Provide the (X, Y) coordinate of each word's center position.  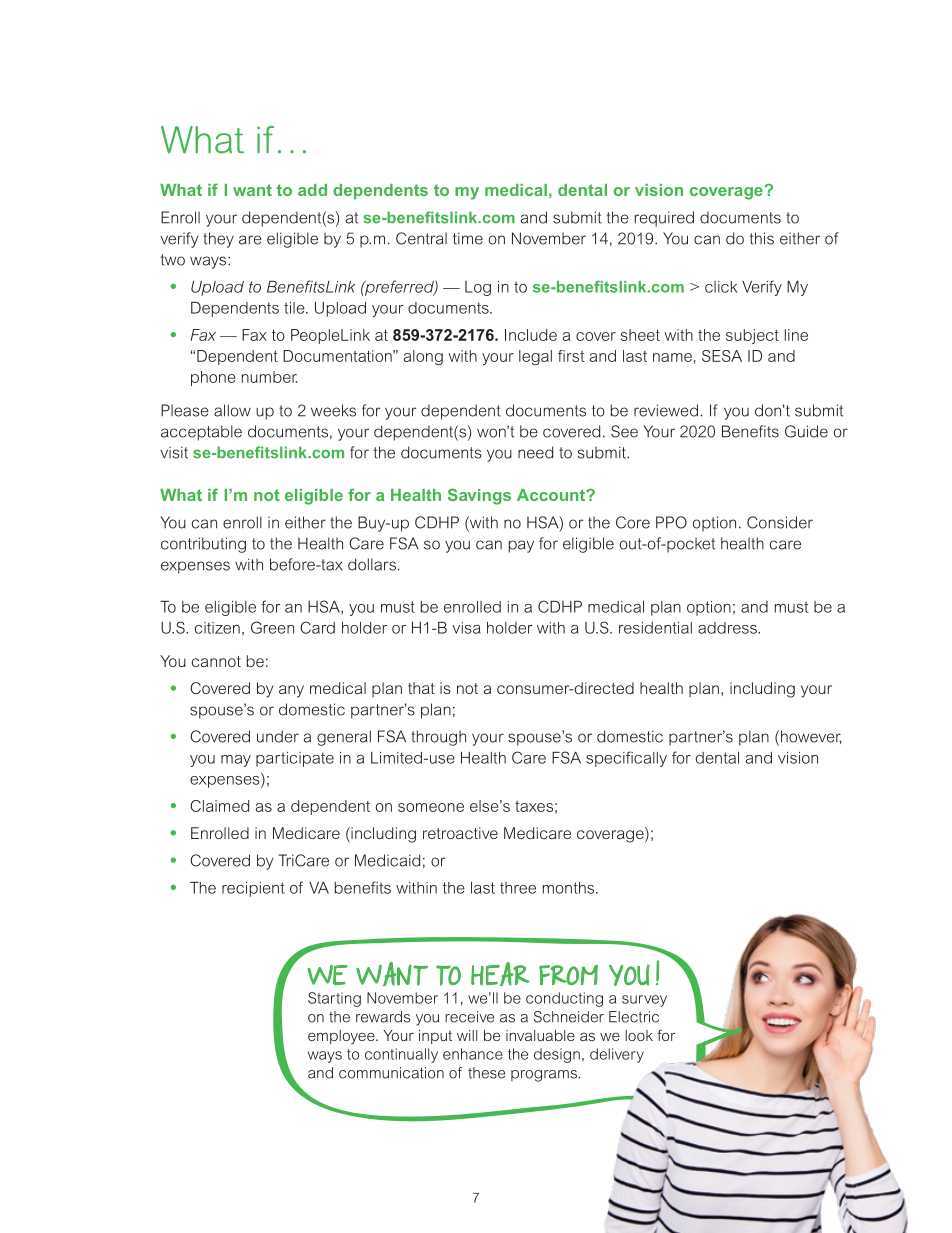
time (468, 238)
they (218, 240)
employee (342, 1037)
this (762, 238)
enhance (473, 1054)
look (639, 1035)
